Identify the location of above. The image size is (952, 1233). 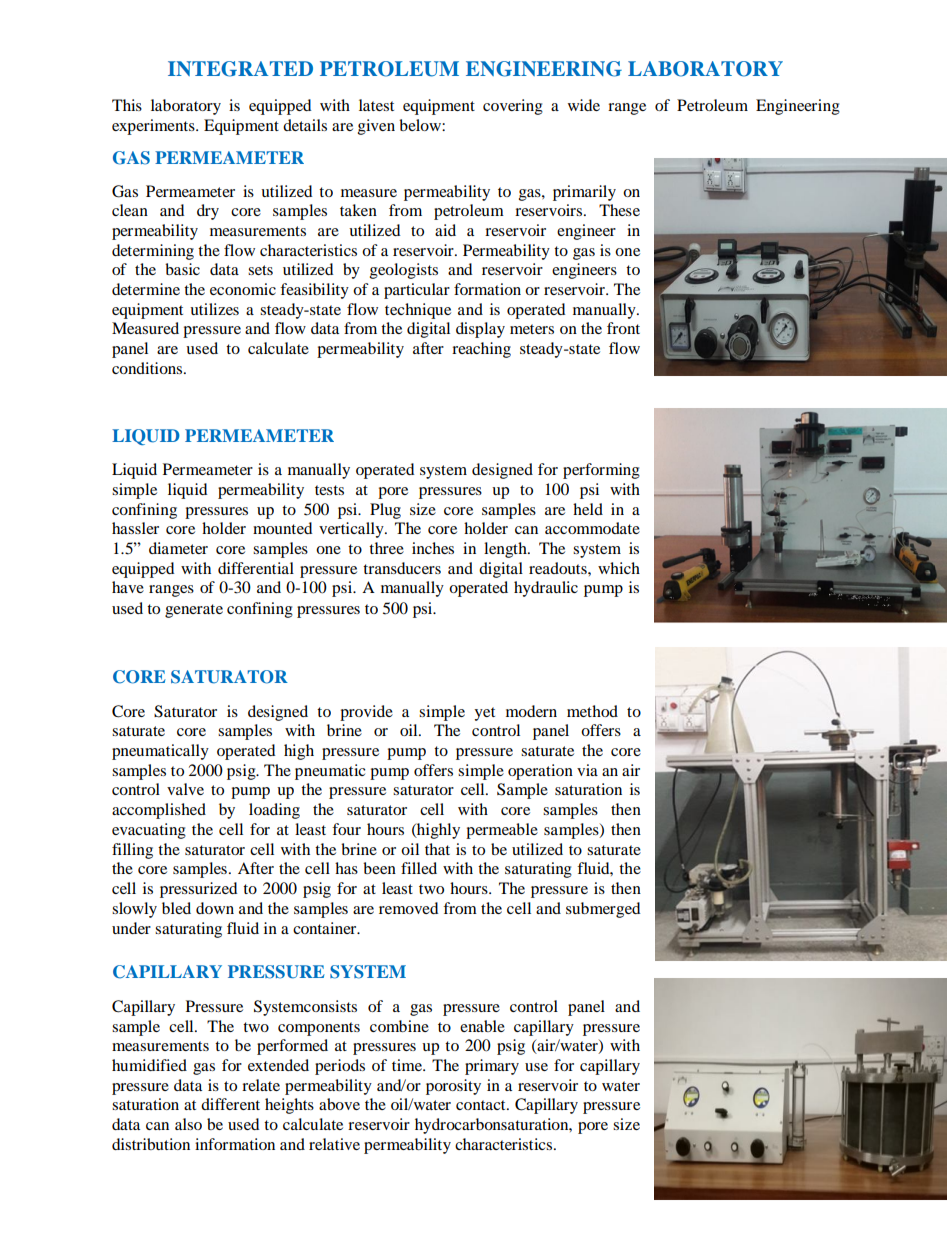
(339, 1104).
